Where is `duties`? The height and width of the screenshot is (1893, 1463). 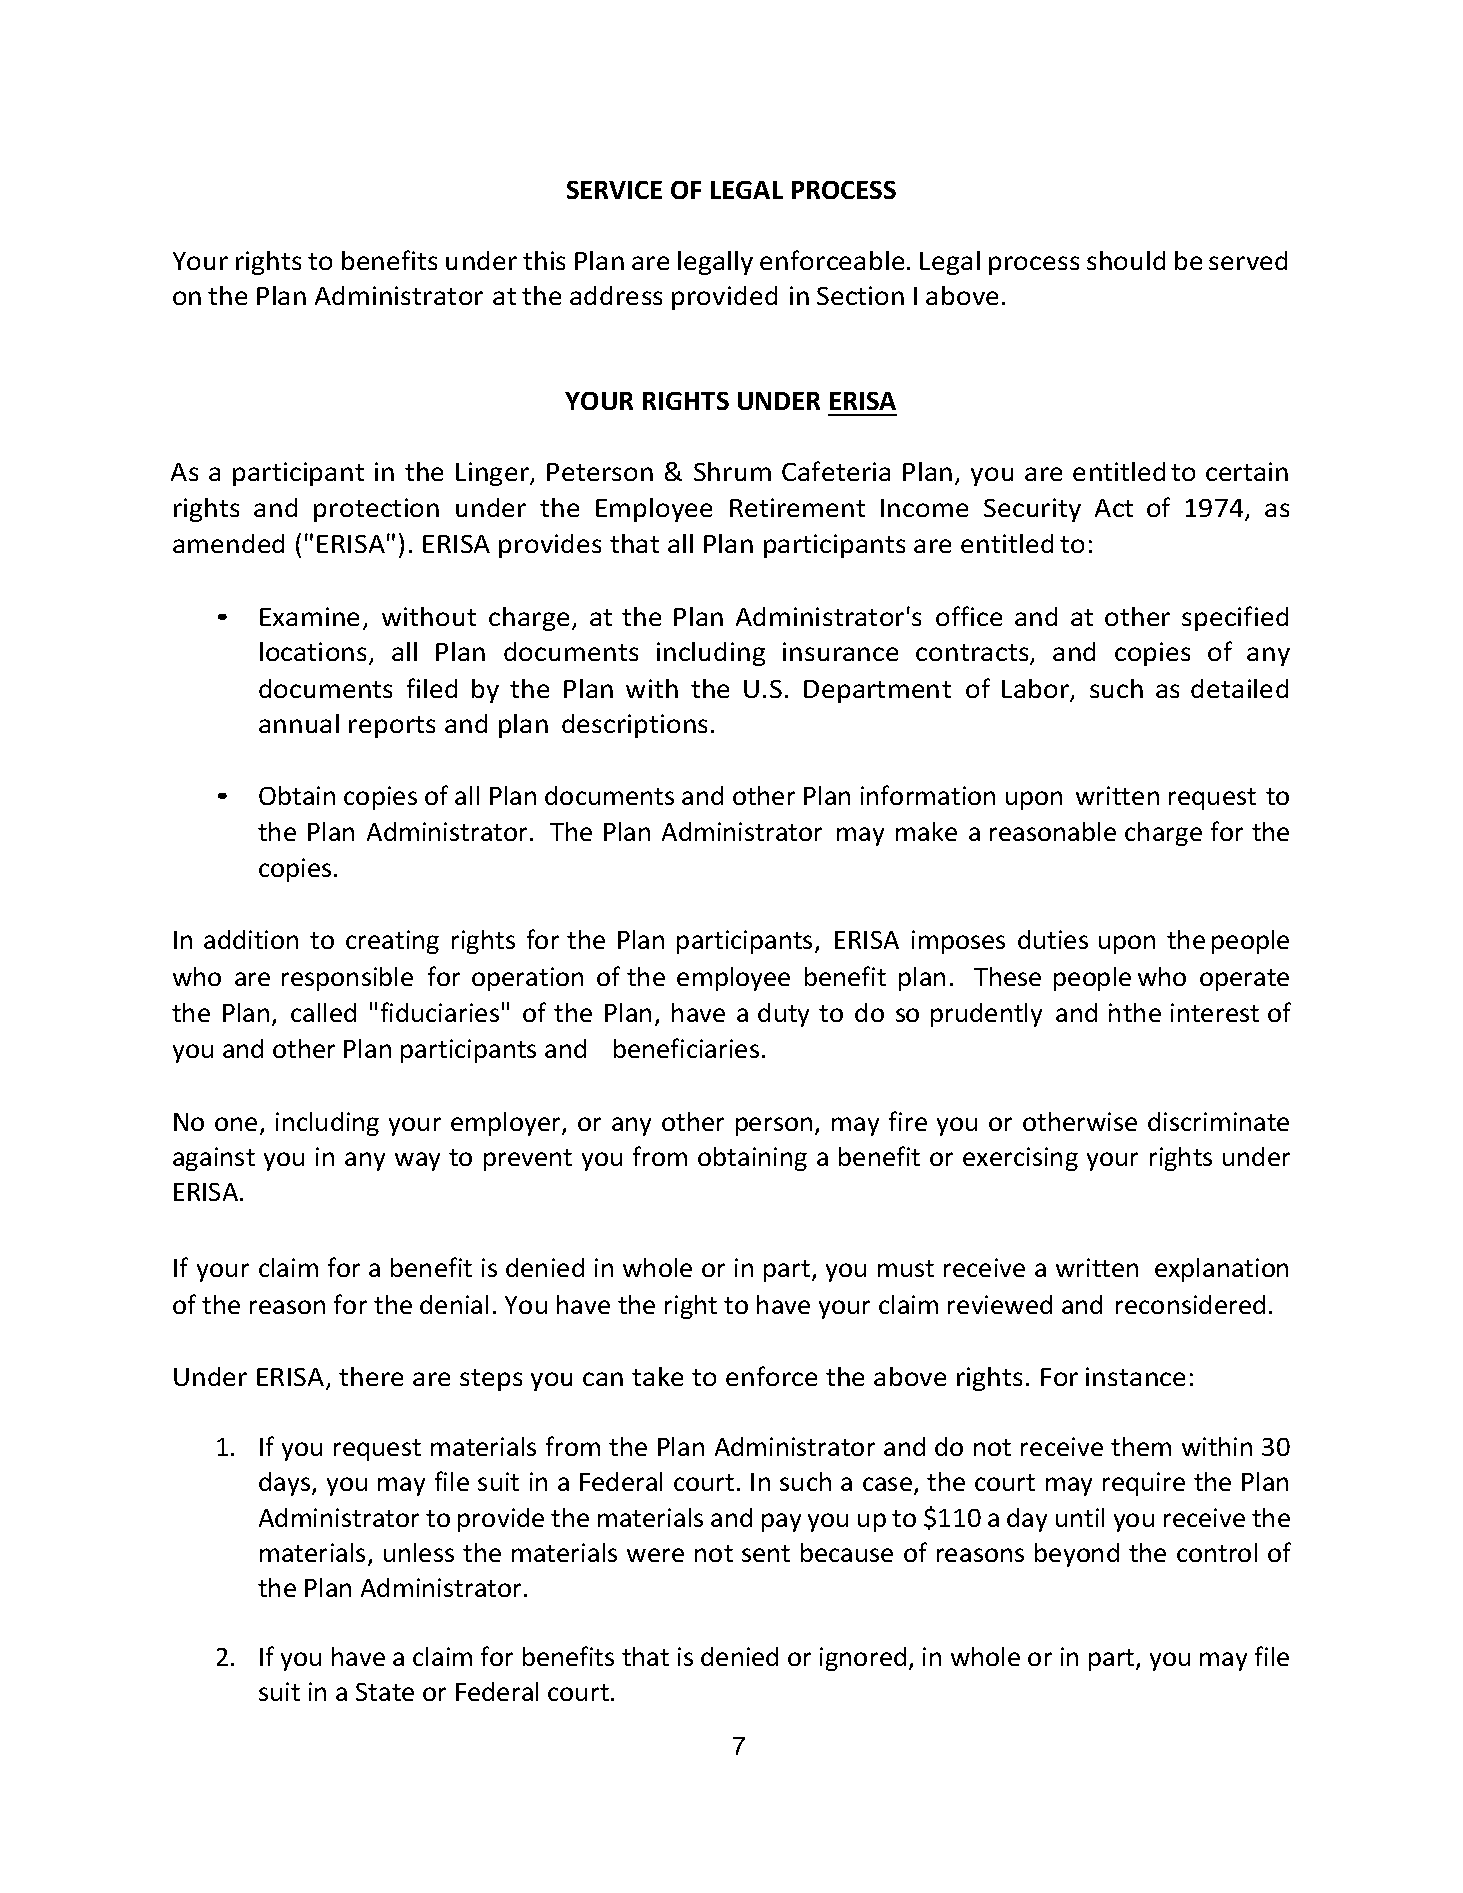 duties is located at coordinates (1053, 939).
